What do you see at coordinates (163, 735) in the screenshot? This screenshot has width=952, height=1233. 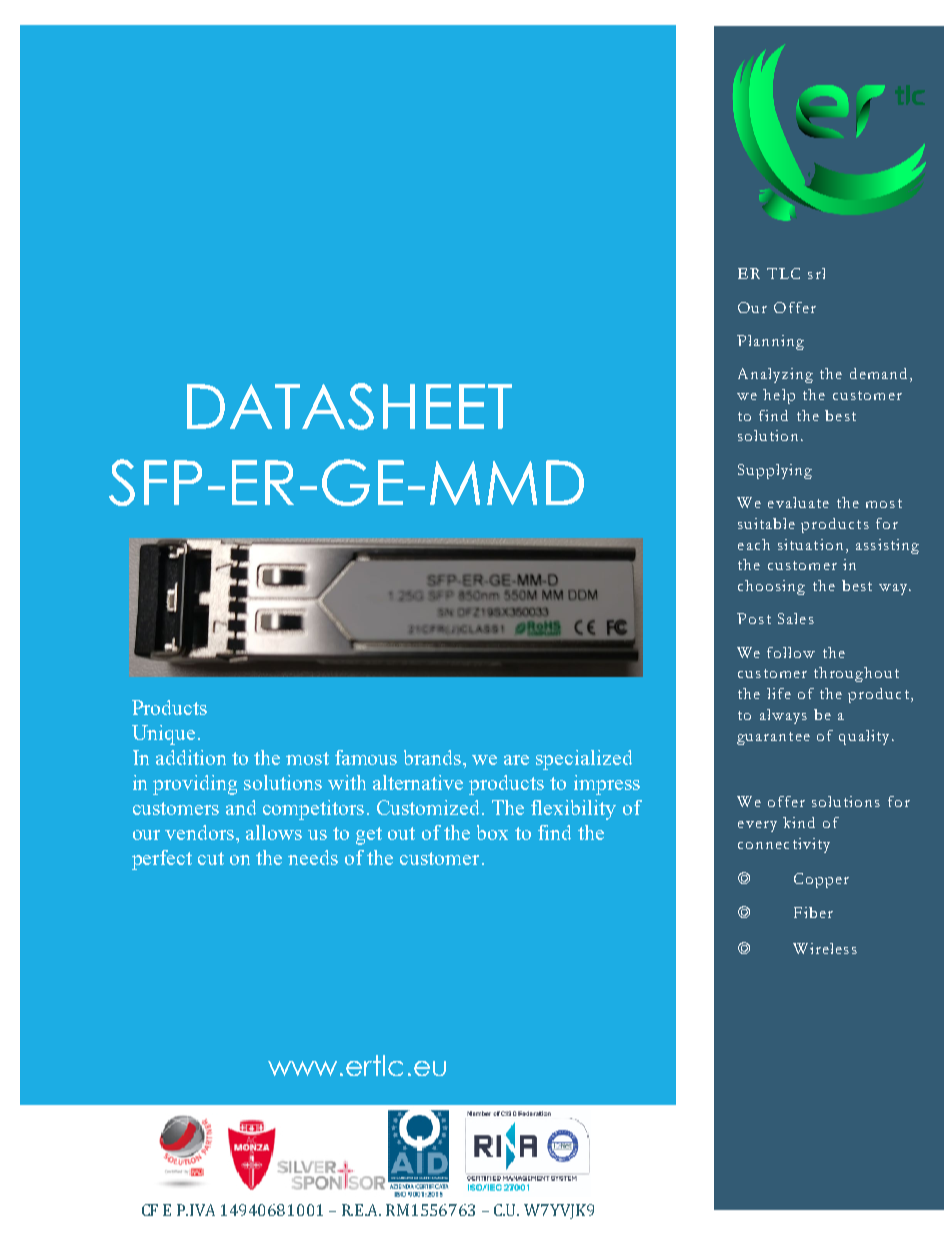 I see `Unique` at bounding box center [163, 735].
